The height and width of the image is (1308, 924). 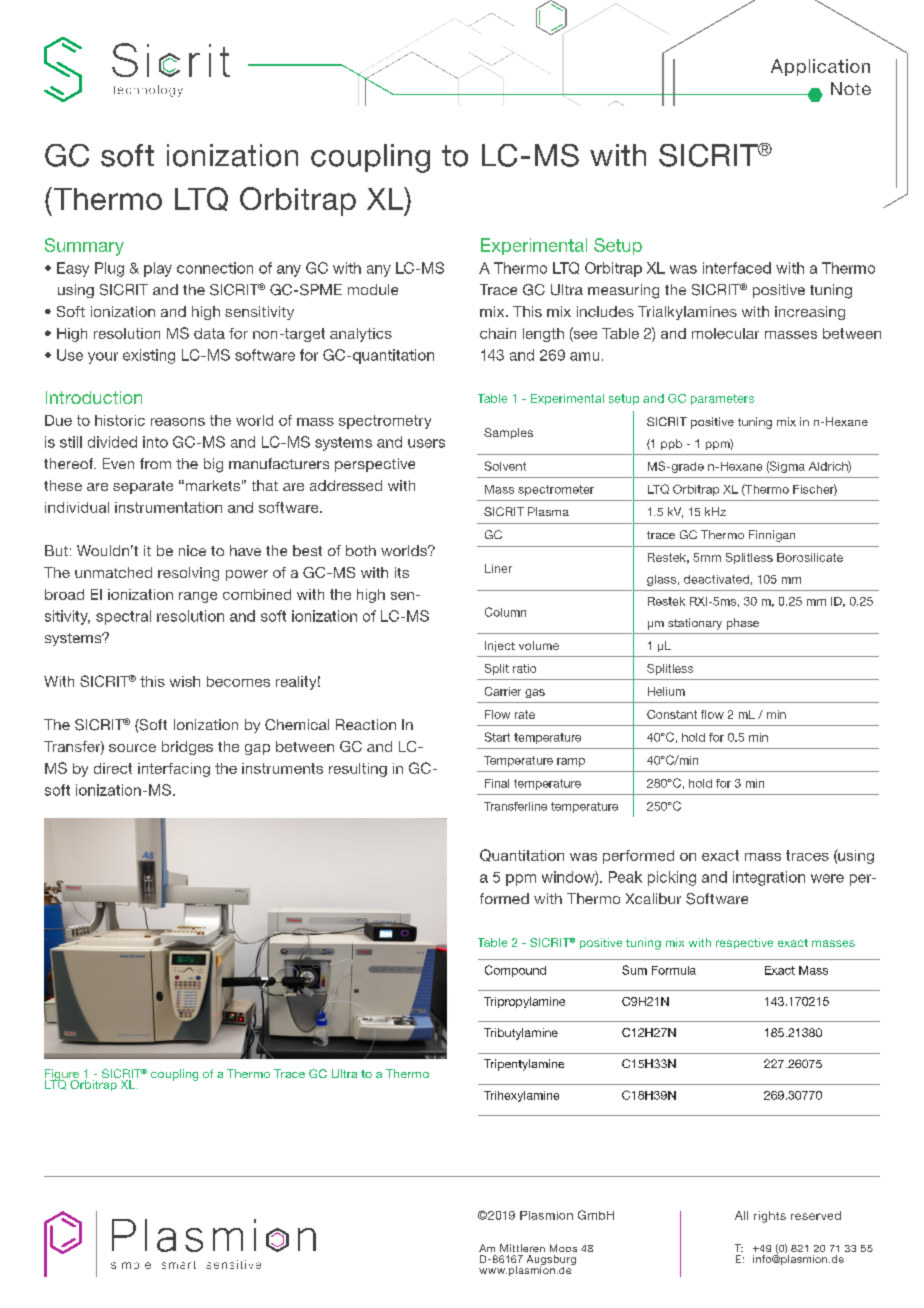 What do you see at coordinates (743, 624) in the image?
I see `phase` at bounding box center [743, 624].
